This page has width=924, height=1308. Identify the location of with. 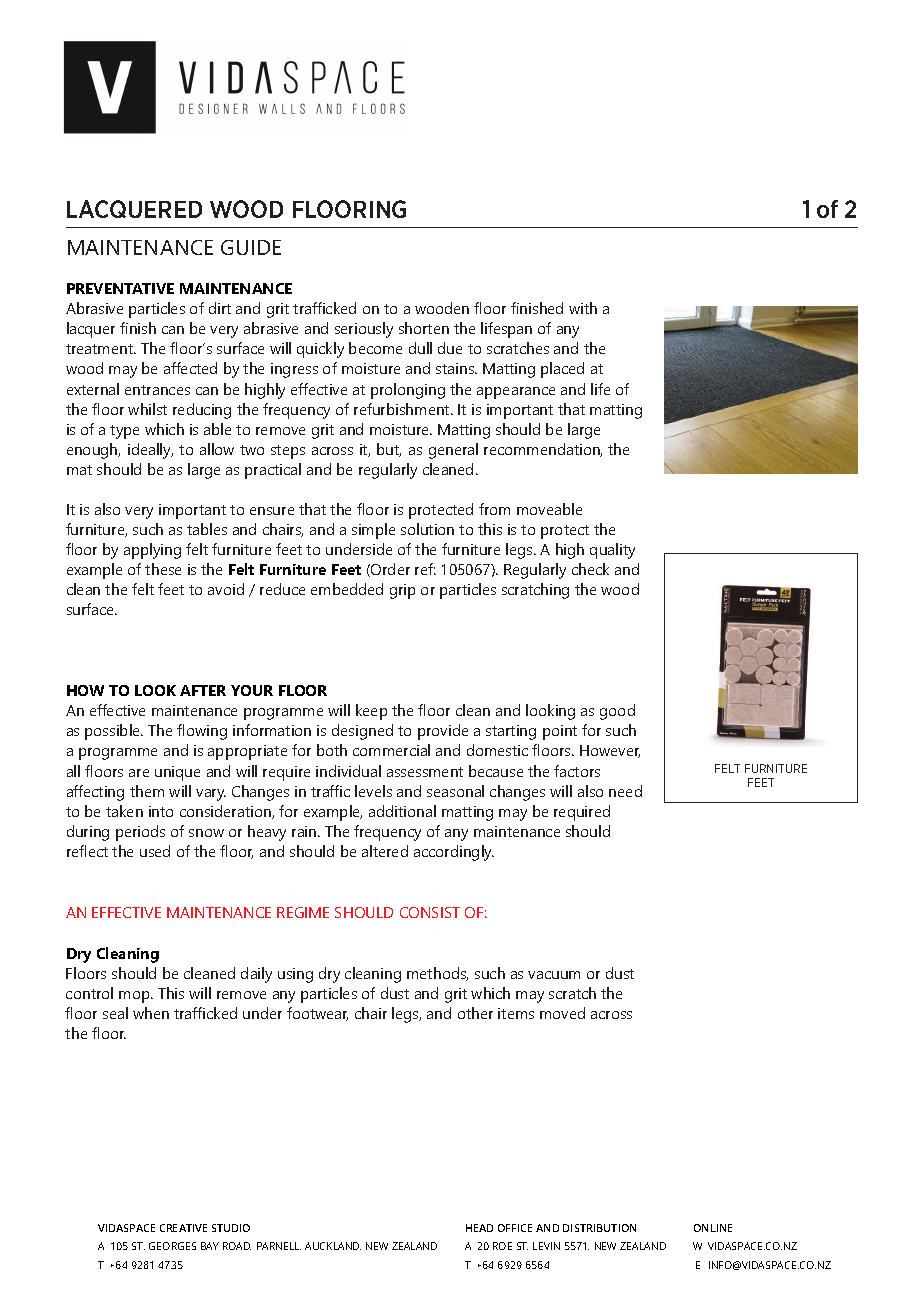
(583, 308).
